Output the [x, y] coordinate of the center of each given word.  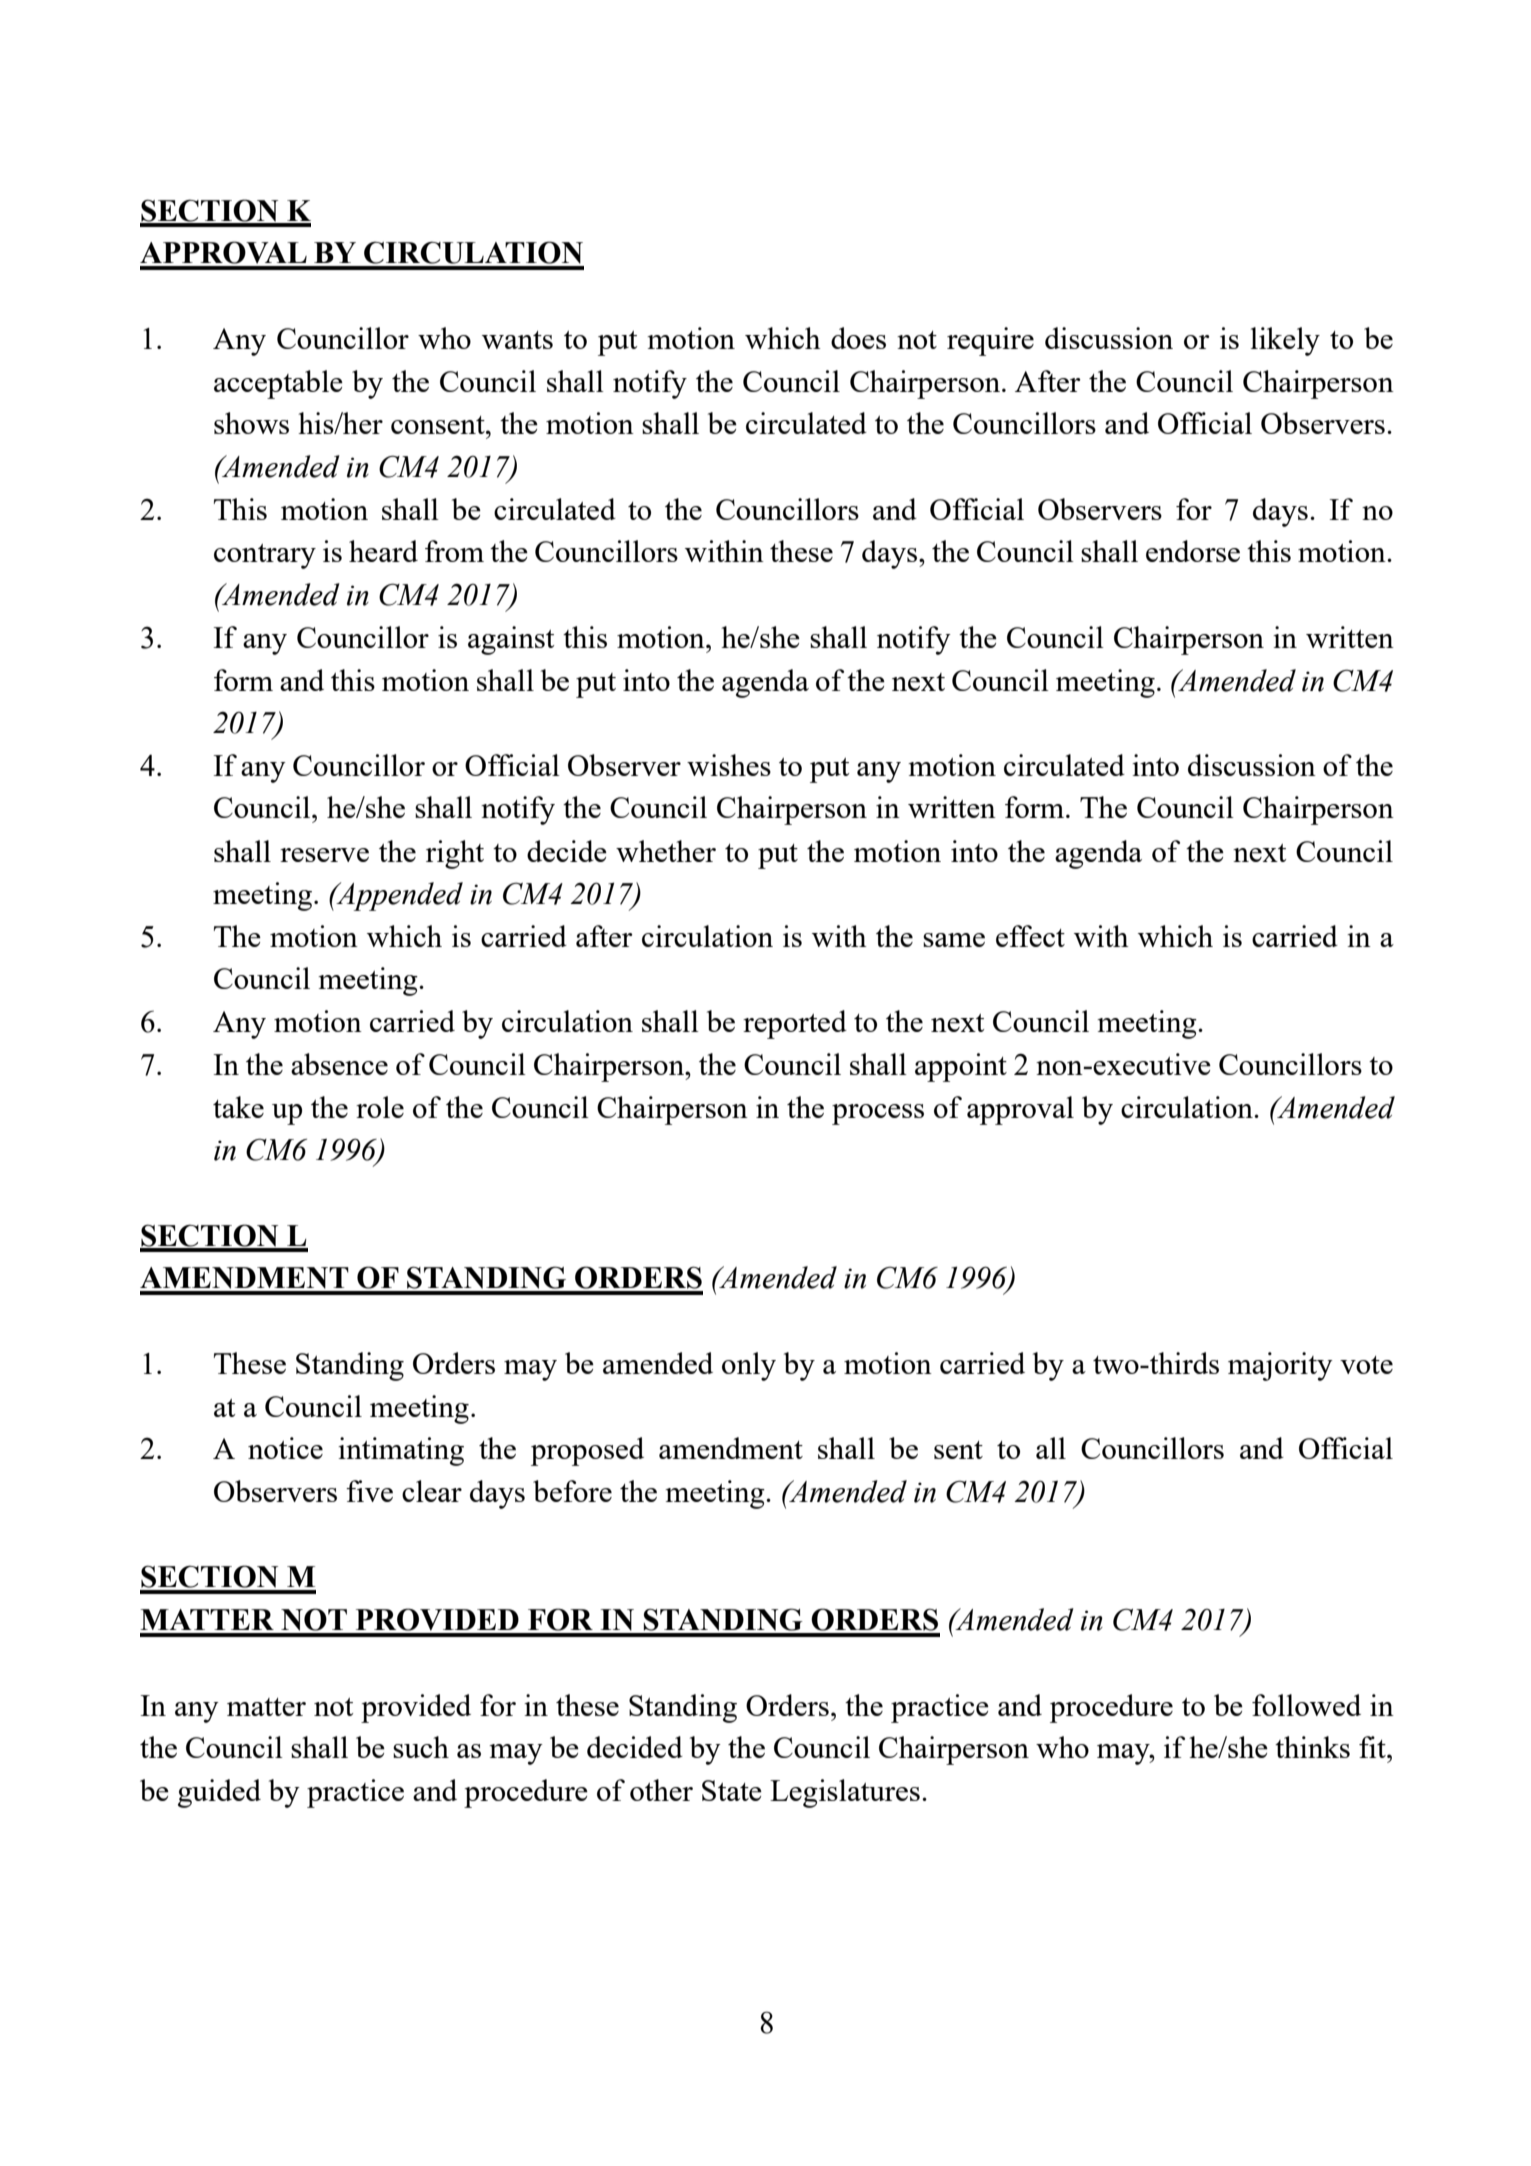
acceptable [278, 384]
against [511, 640]
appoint [961, 1067]
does [858, 338]
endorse [1193, 551]
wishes [729, 765]
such [421, 1747]
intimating [401, 1451]
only [749, 1366]
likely [1285, 341]
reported [795, 1024]
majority [1280, 1366]
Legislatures [845, 1793]
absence [339, 1064]
